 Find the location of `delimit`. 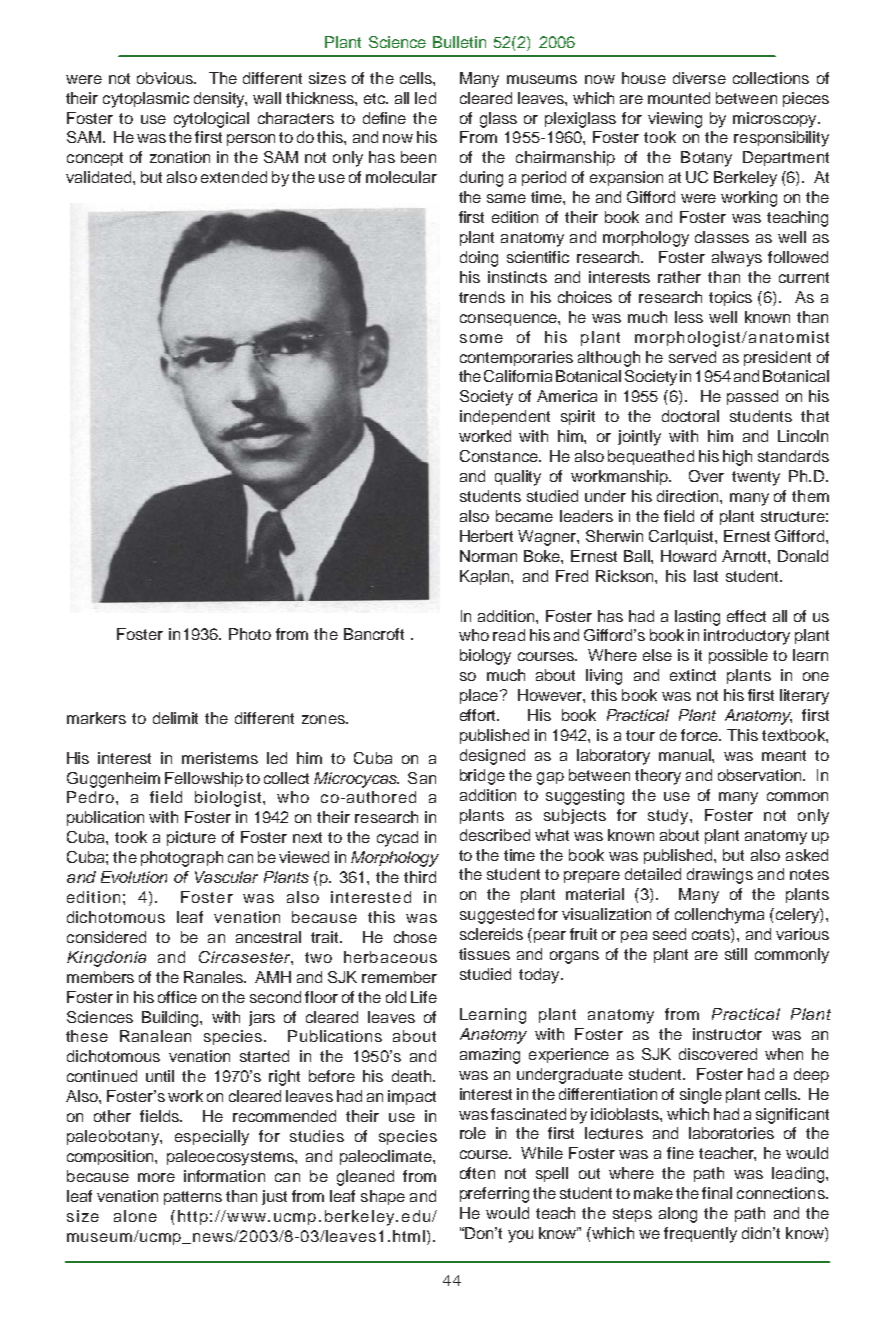

delimit is located at coordinates (175, 718).
